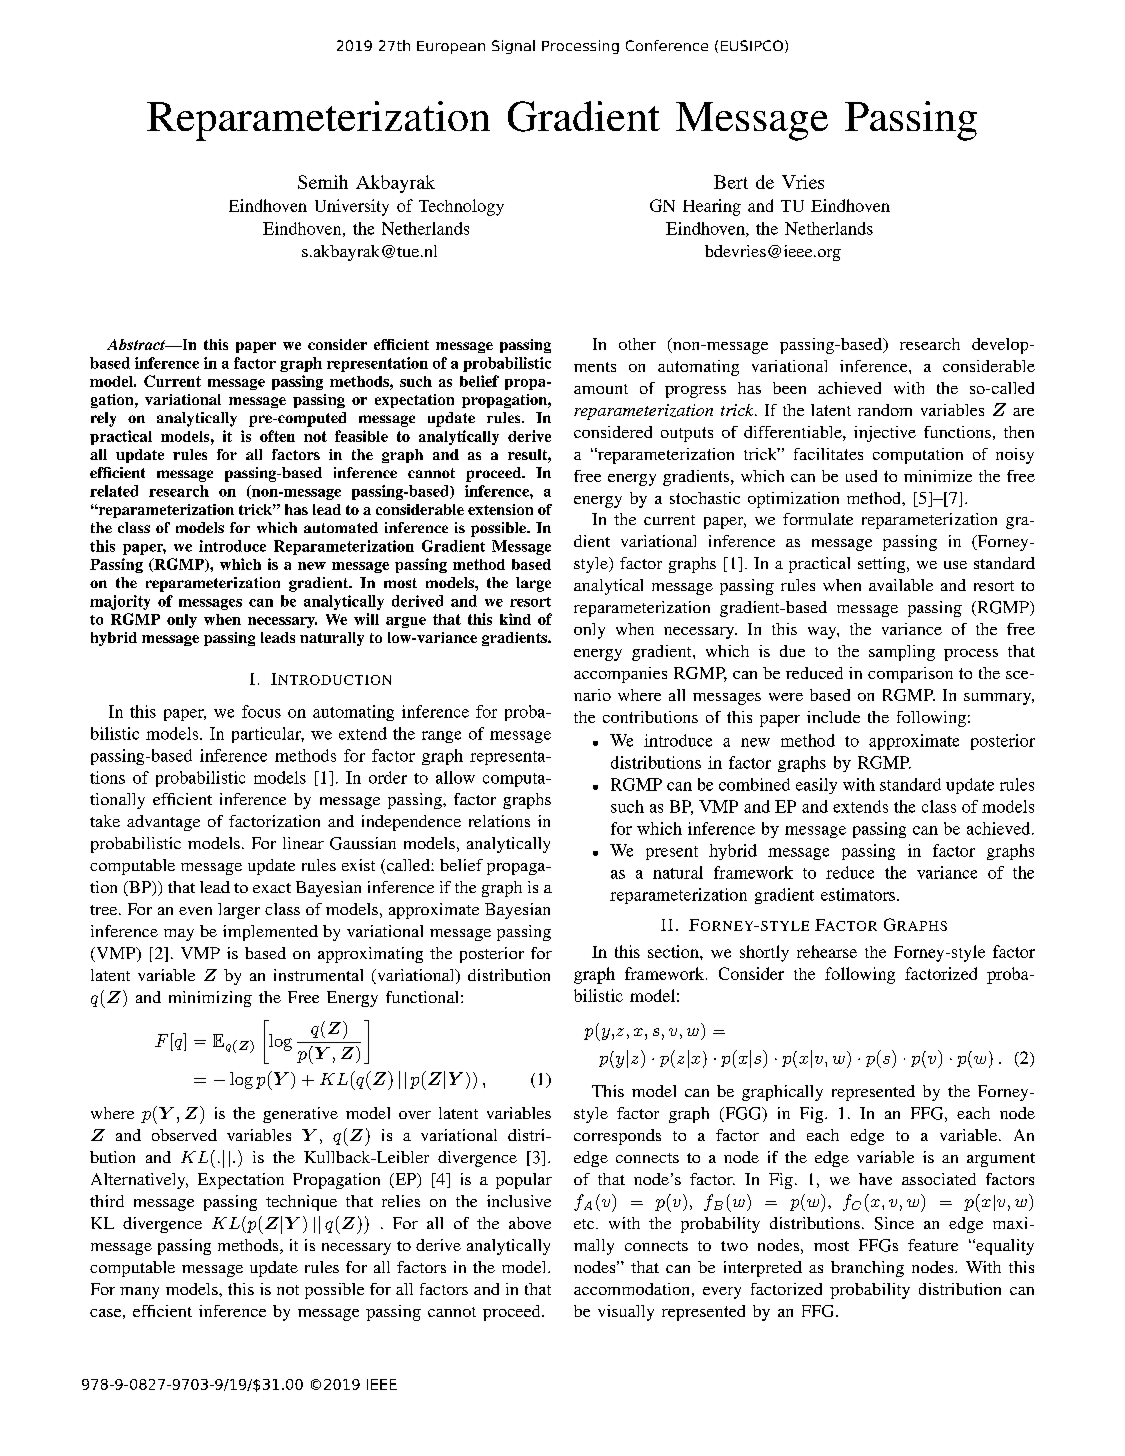  I want to click on Bert, so click(731, 182).
